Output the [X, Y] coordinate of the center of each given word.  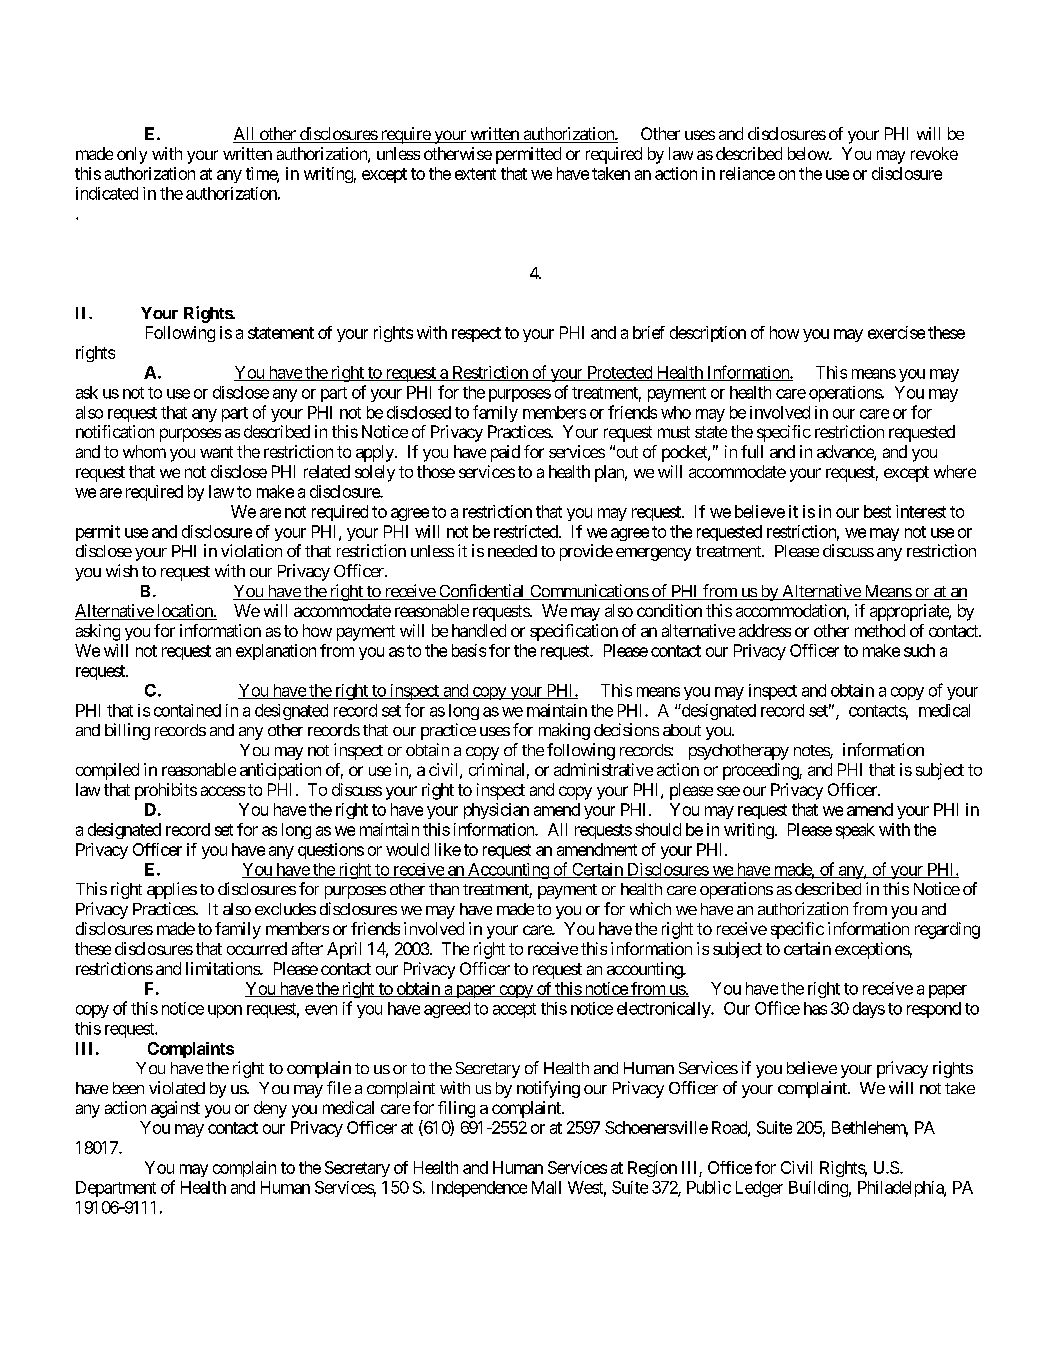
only [132, 155]
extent [475, 174]
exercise [896, 332]
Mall [546, 1187]
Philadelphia [901, 1189]
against [175, 1109]
